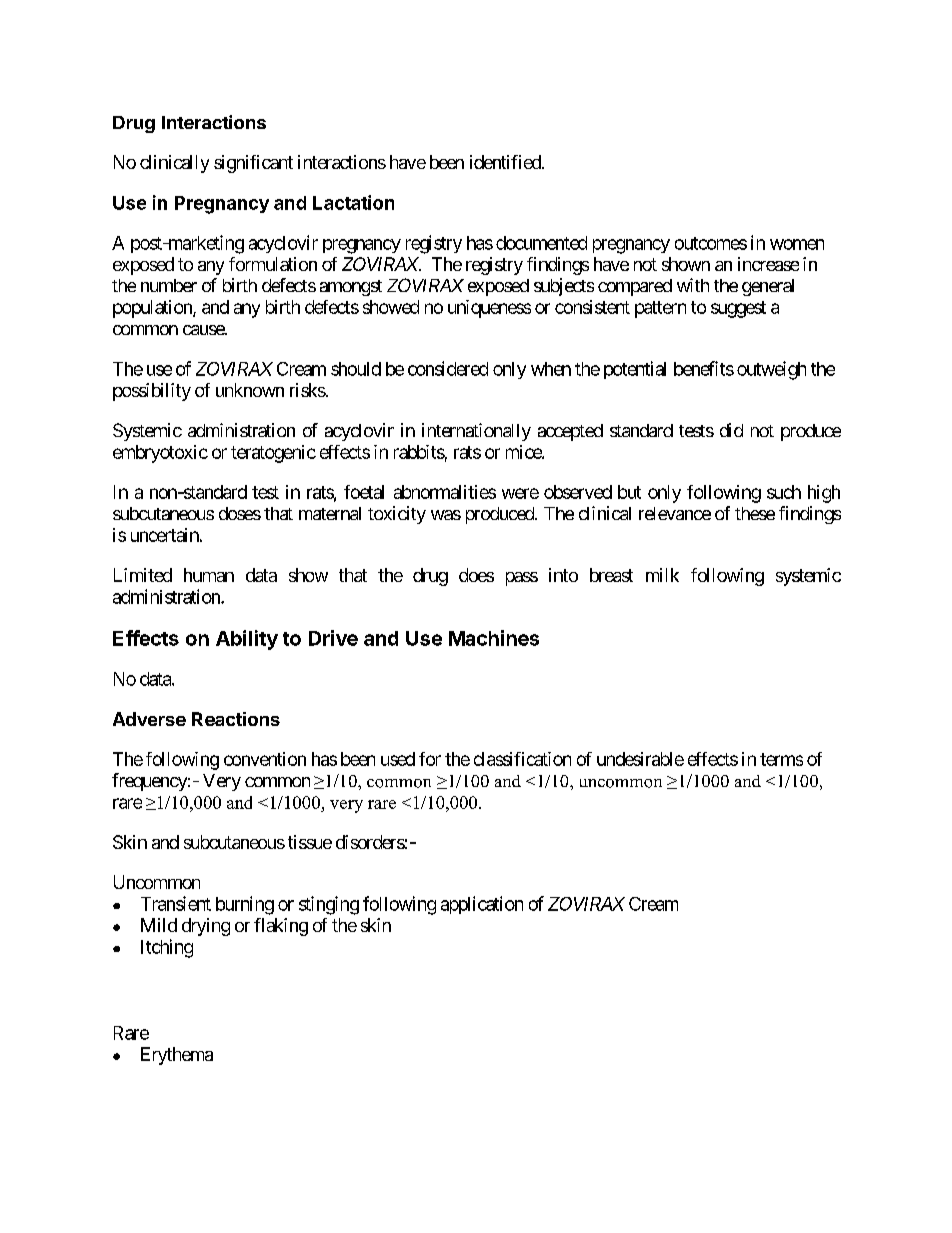 The height and width of the image is (1233, 952). What do you see at coordinates (731, 430) in the image?
I see `did` at bounding box center [731, 430].
